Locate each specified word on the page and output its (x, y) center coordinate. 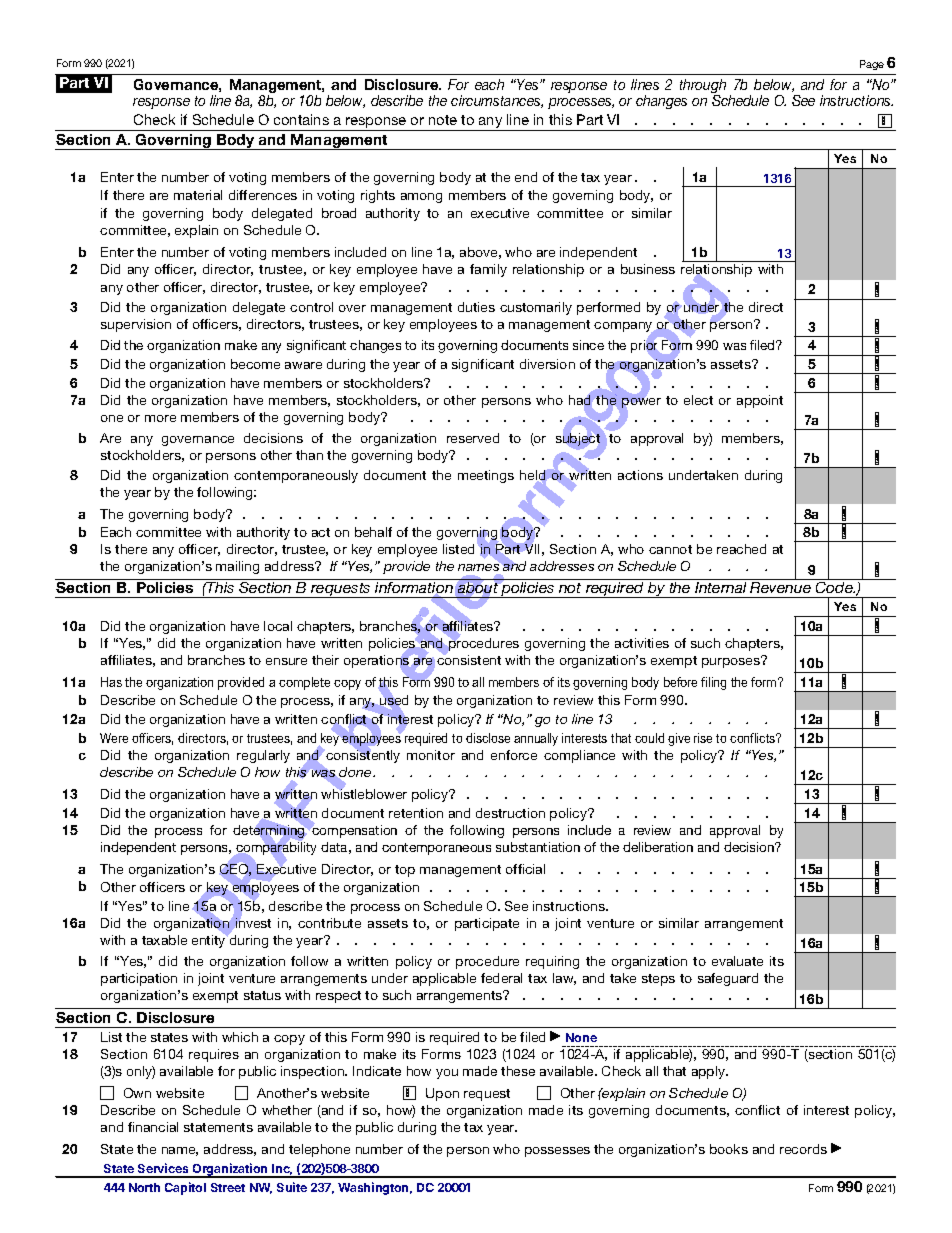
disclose (488, 738)
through (703, 87)
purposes (732, 662)
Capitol (185, 1188)
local (278, 626)
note (443, 120)
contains (301, 119)
